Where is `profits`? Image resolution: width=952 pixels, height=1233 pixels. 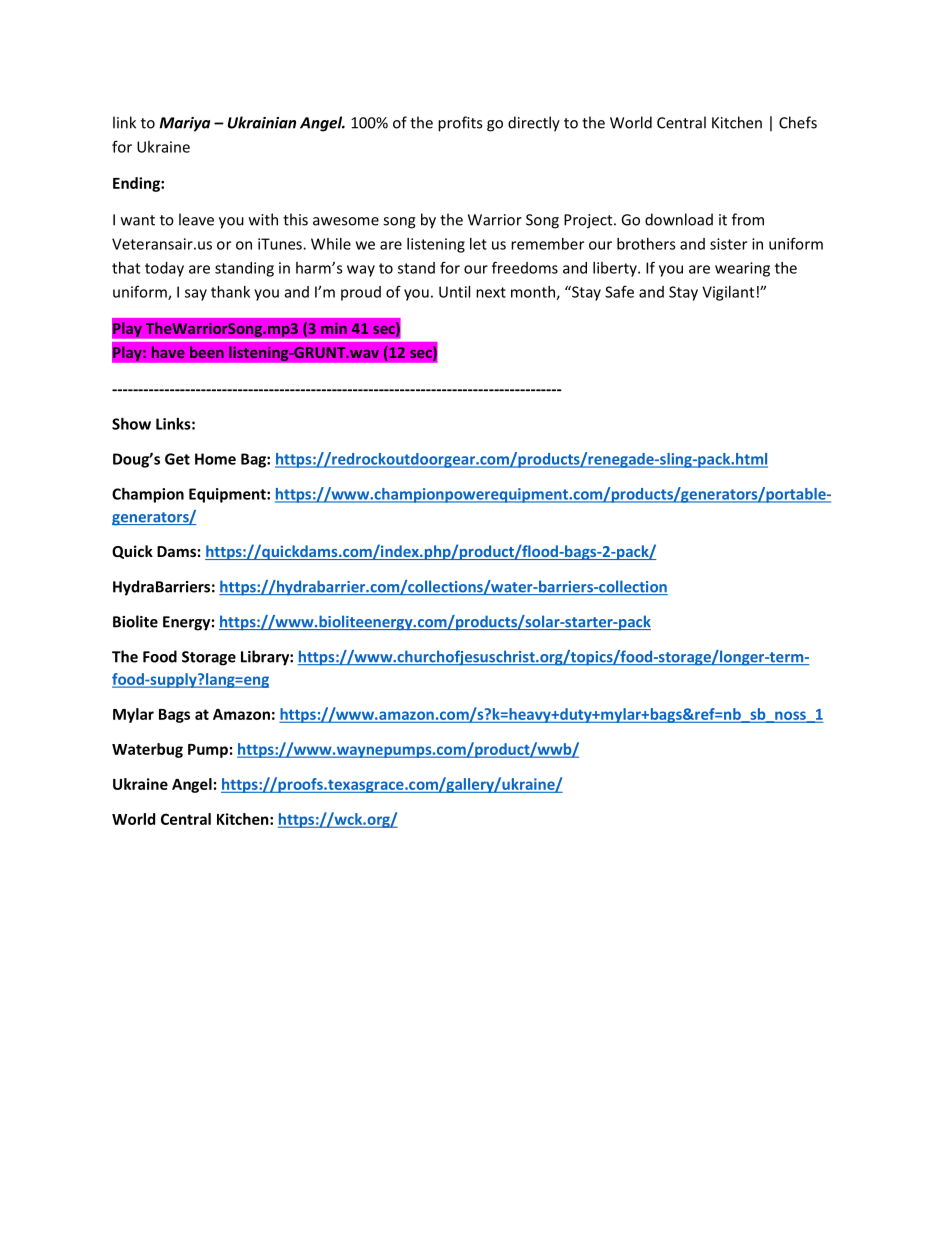
profits is located at coordinates (460, 124).
